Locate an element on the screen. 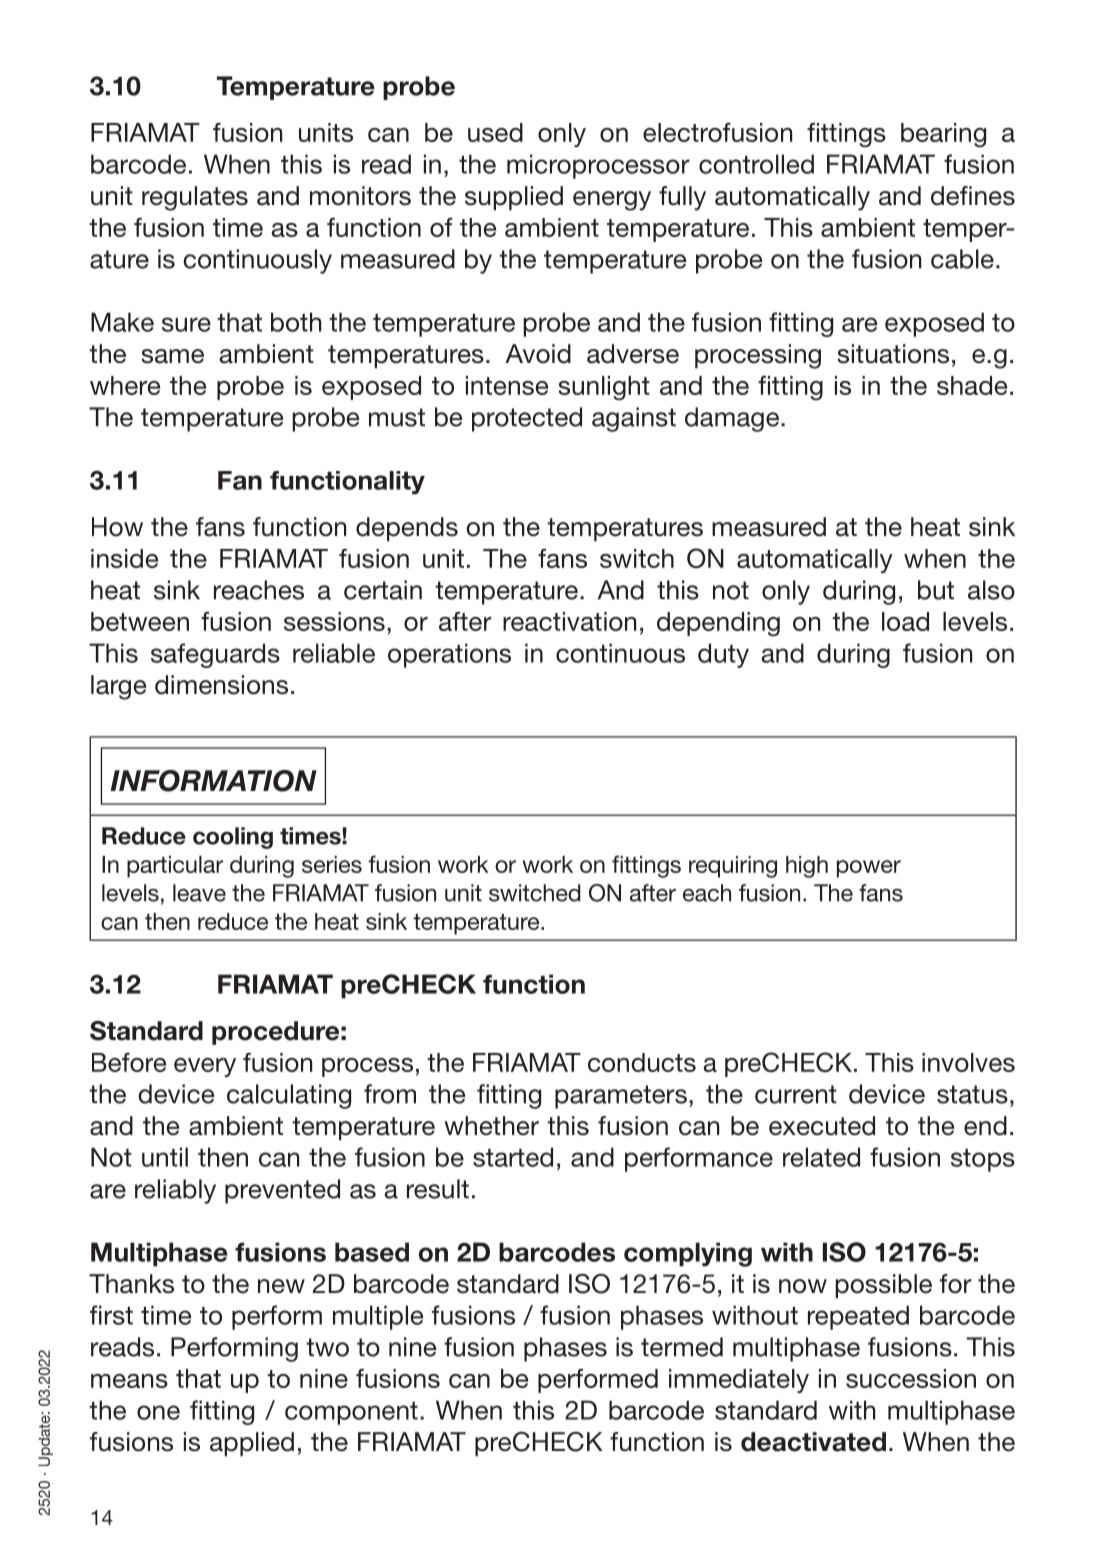  operations is located at coordinates (449, 655).
